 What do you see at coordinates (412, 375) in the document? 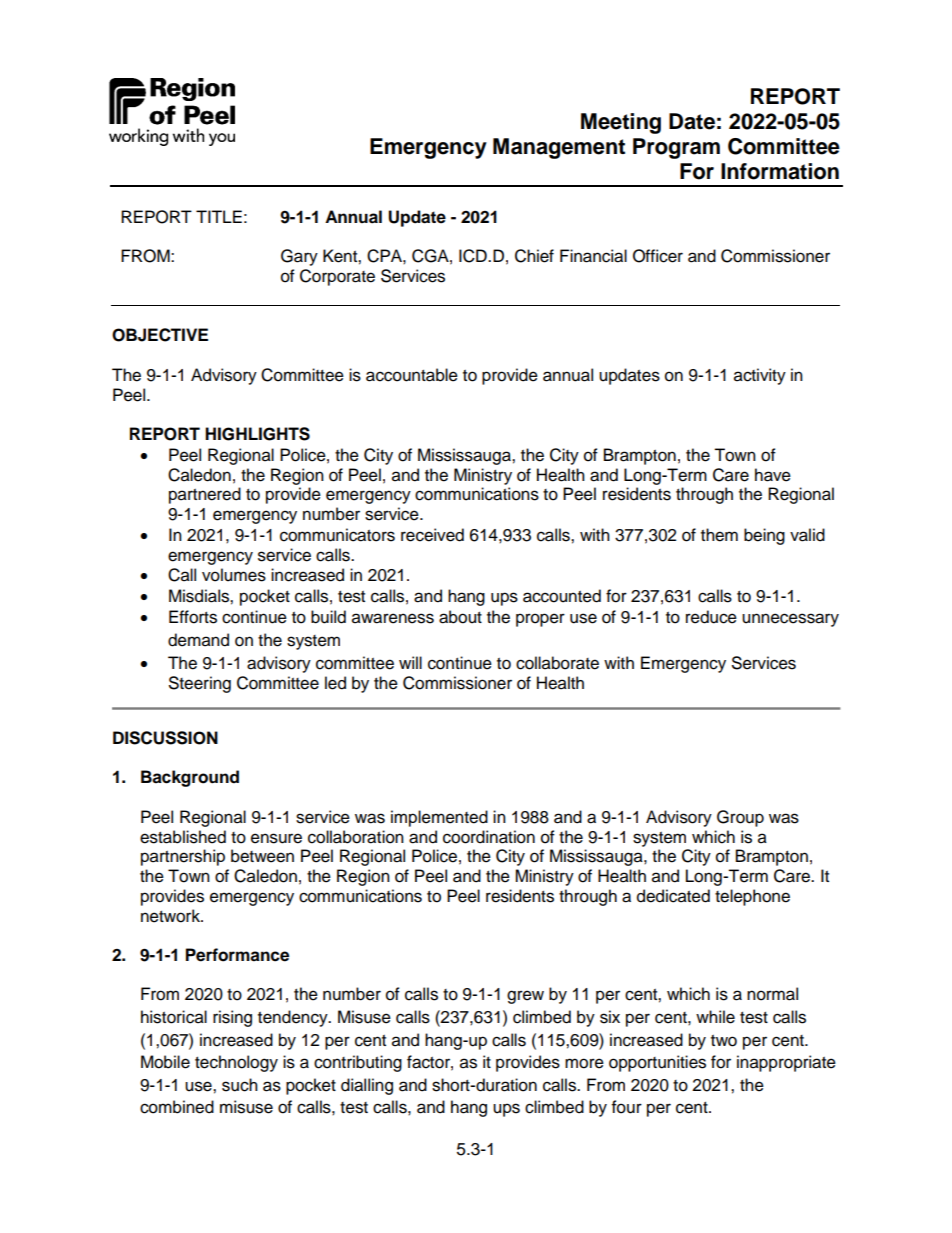
I see `accountable` at bounding box center [412, 375].
